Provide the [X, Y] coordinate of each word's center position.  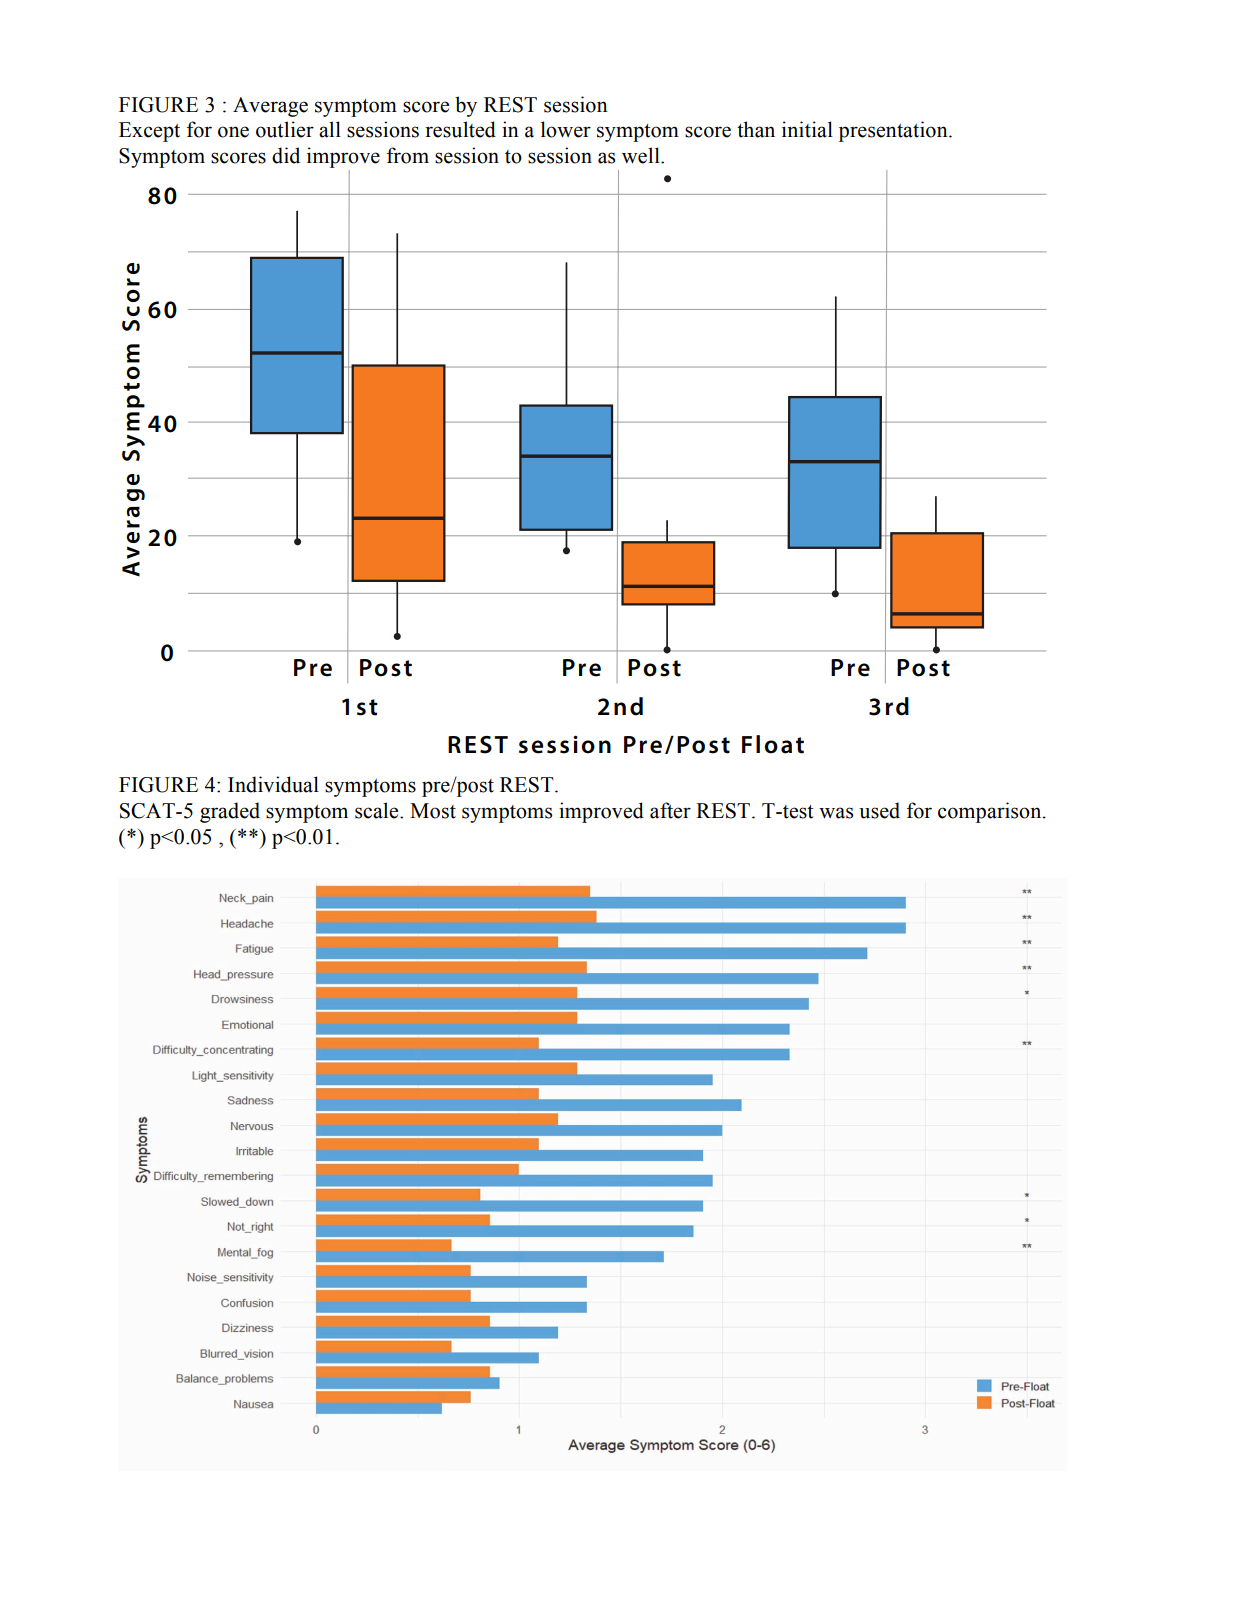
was [836, 813]
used [879, 810]
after [670, 810]
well [642, 155]
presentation [894, 131]
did [286, 155]
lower [566, 129]
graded [230, 812]
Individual [273, 784]
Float [773, 744]
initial [807, 129]
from [408, 155]
